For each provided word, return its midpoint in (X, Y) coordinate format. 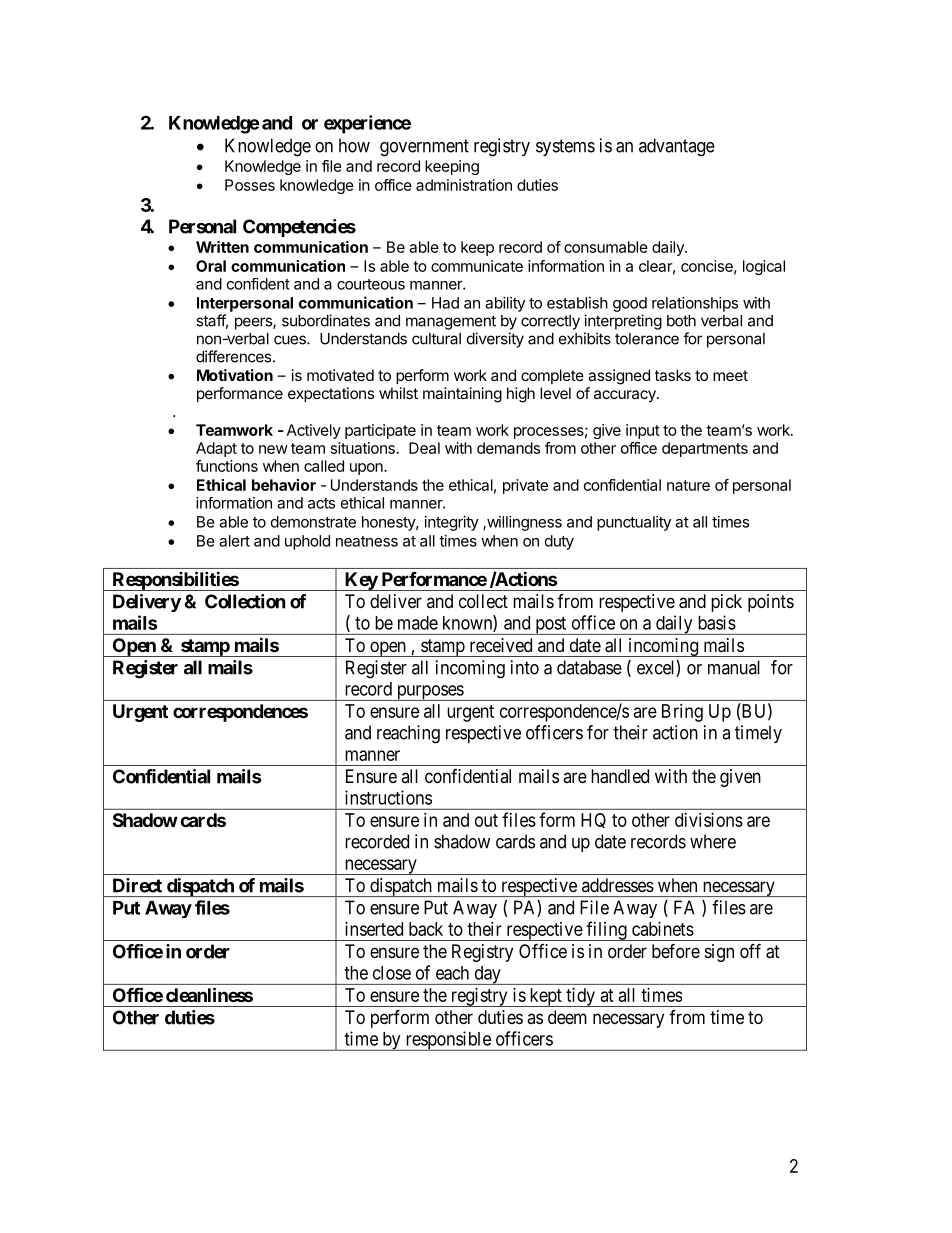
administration (464, 185)
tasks (673, 375)
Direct (137, 885)
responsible (448, 1041)
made (418, 623)
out (486, 820)
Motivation (235, 375)
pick (726, 603)
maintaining (462, 395)
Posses (250, 185)
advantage (677, 147)
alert (234, 541)
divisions (709, 820)
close (392, 973)
